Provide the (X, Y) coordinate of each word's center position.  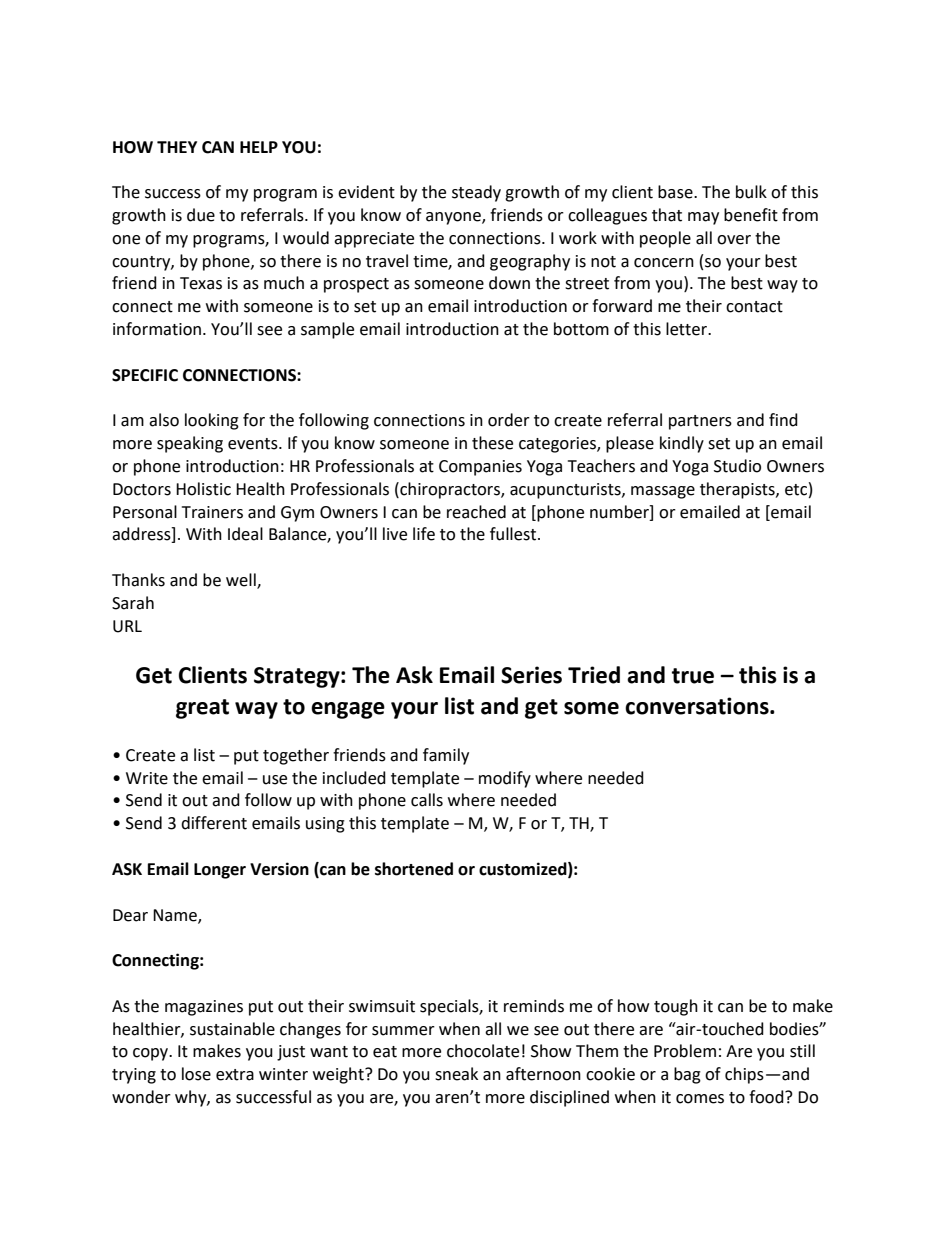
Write (147, 778)
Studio (737, 466)
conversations (698, 706)
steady (476, 193)
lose (196, 1074)
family (446, 756)
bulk (751, 192)
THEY (177, 147)
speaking (190, 444)
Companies (480, 468)
